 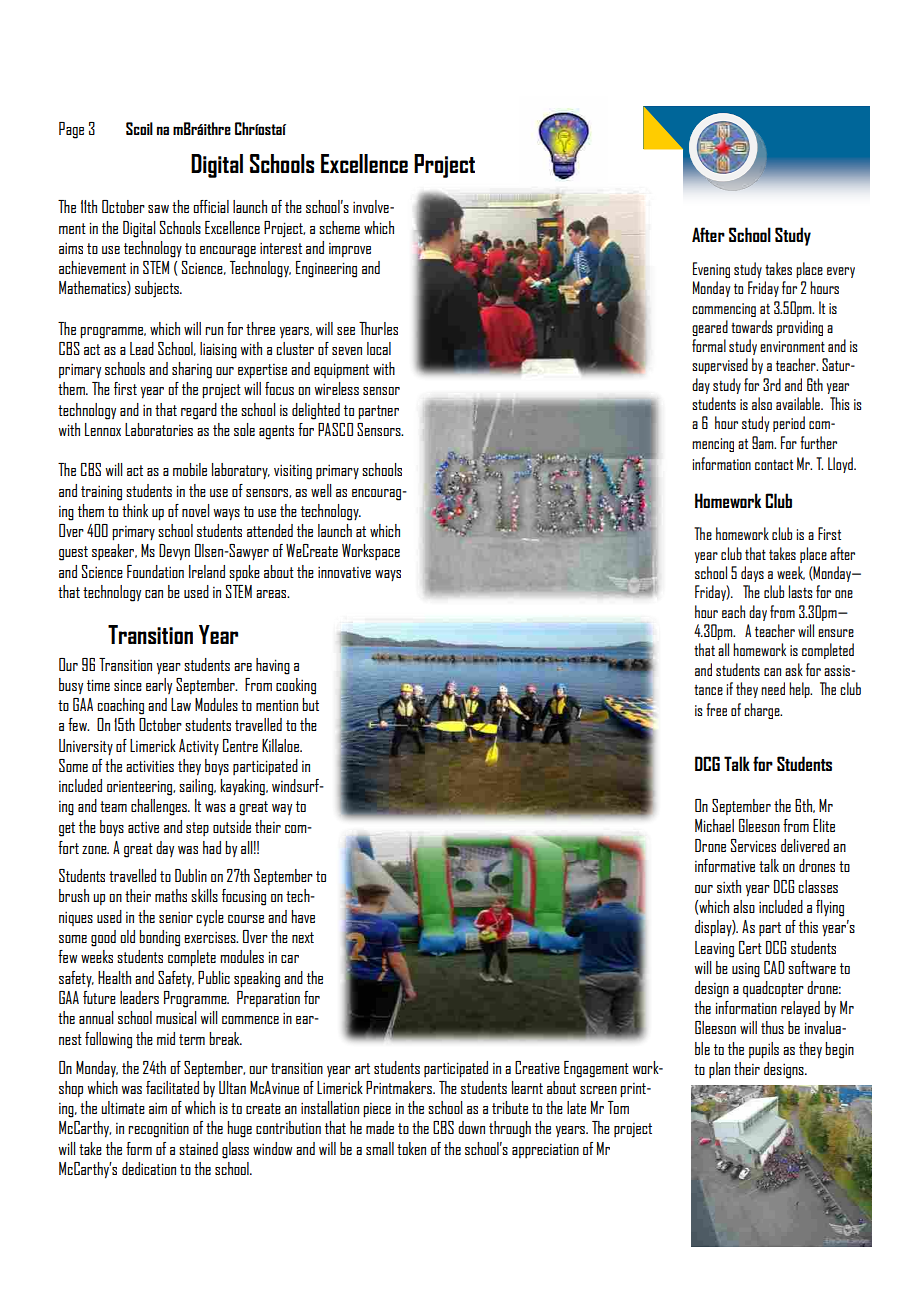 I want to click on lasts, so click(x=800, y=591).
